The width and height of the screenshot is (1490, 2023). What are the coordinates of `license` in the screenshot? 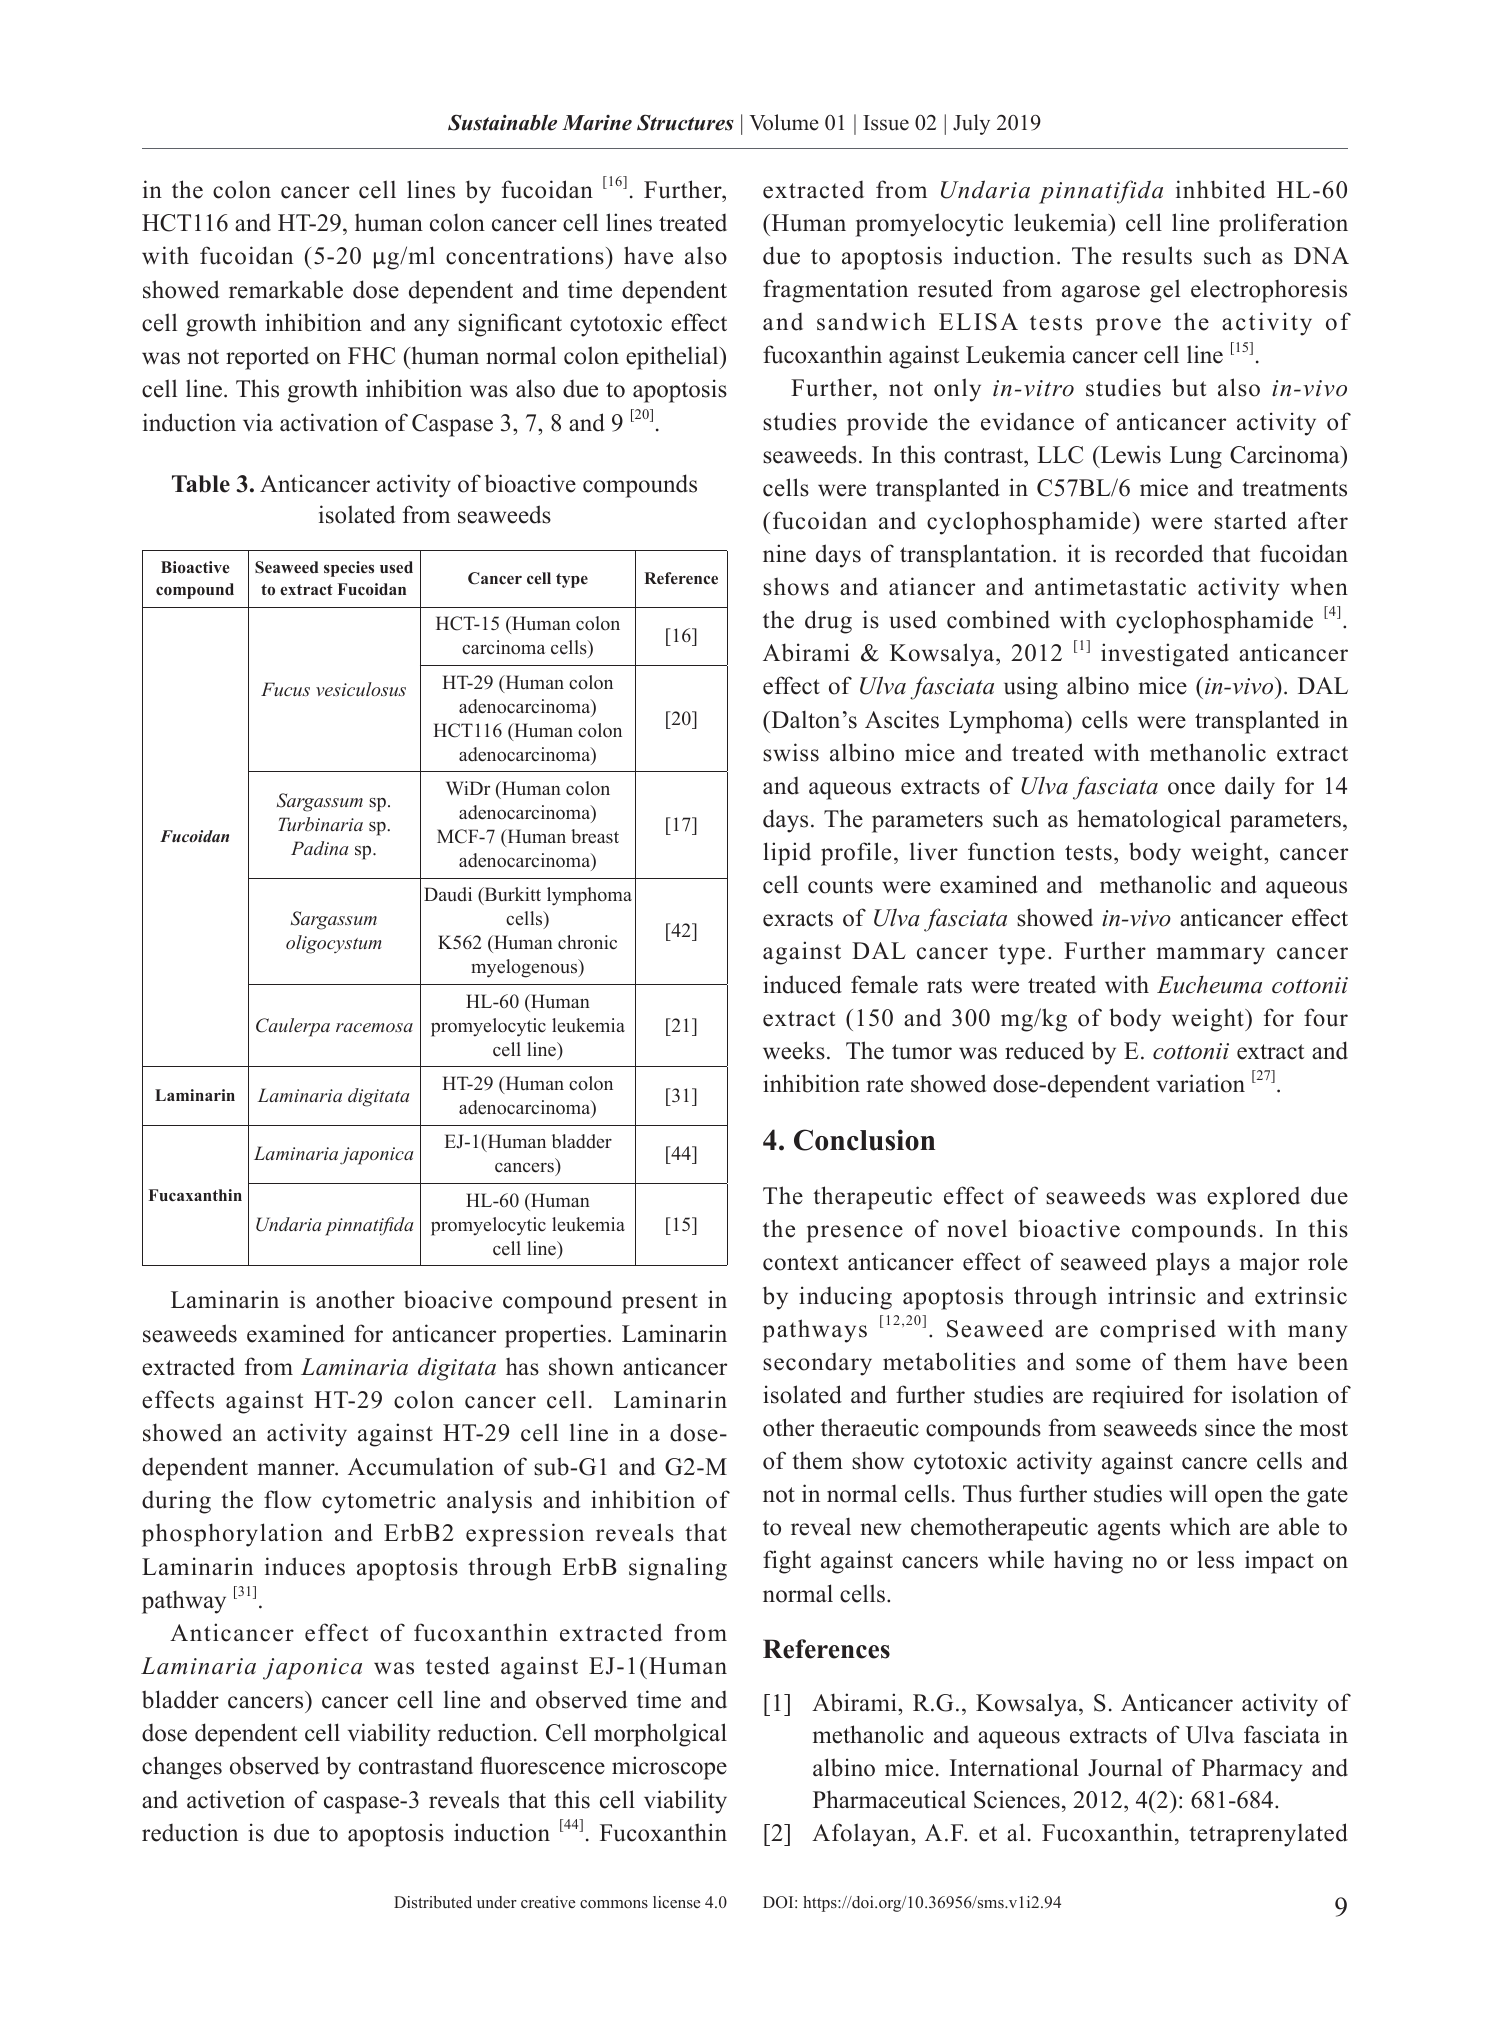 It's located at (676, 1902).
